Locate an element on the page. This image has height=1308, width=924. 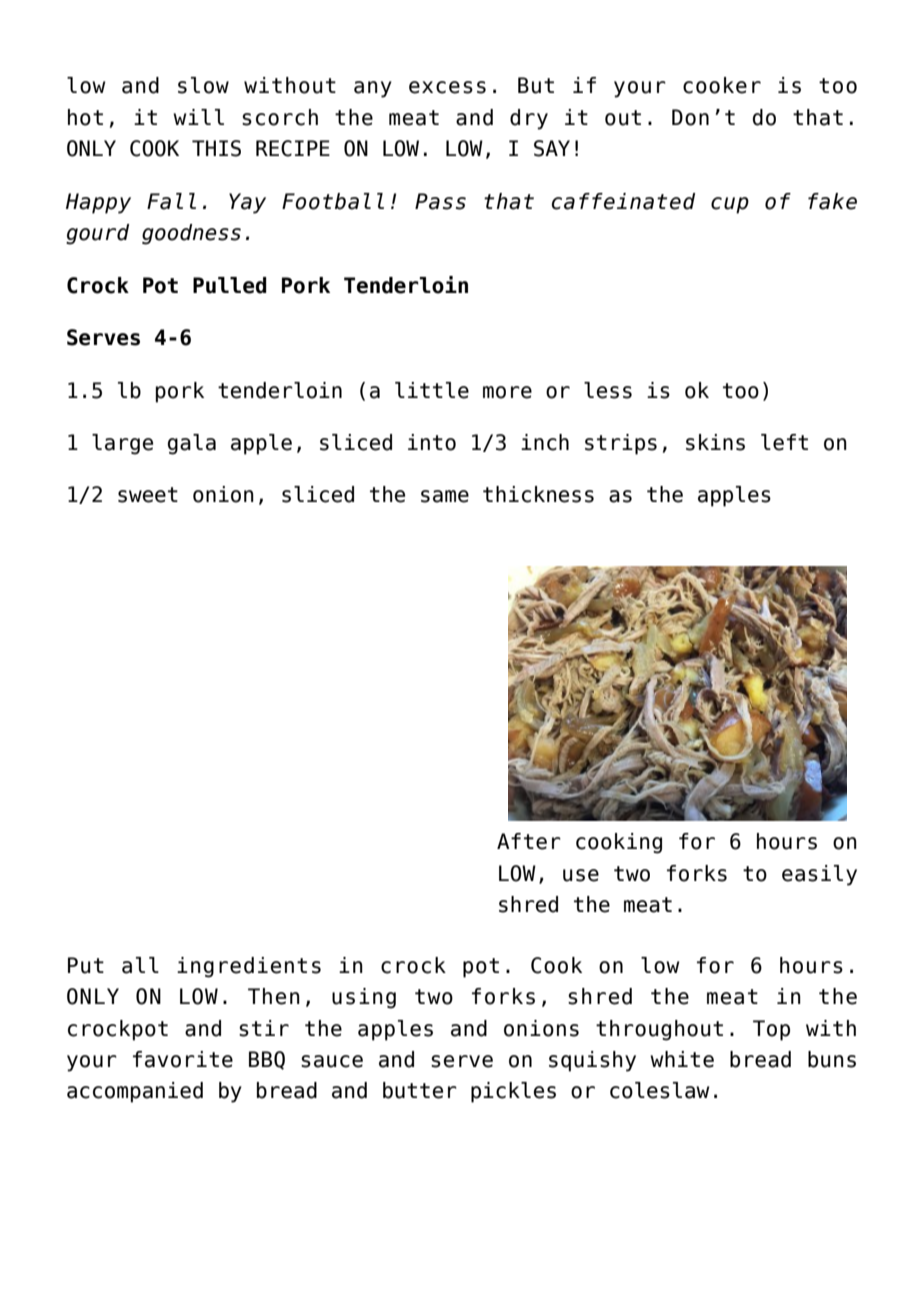
favorite is located at coordinates (183, 1059).
